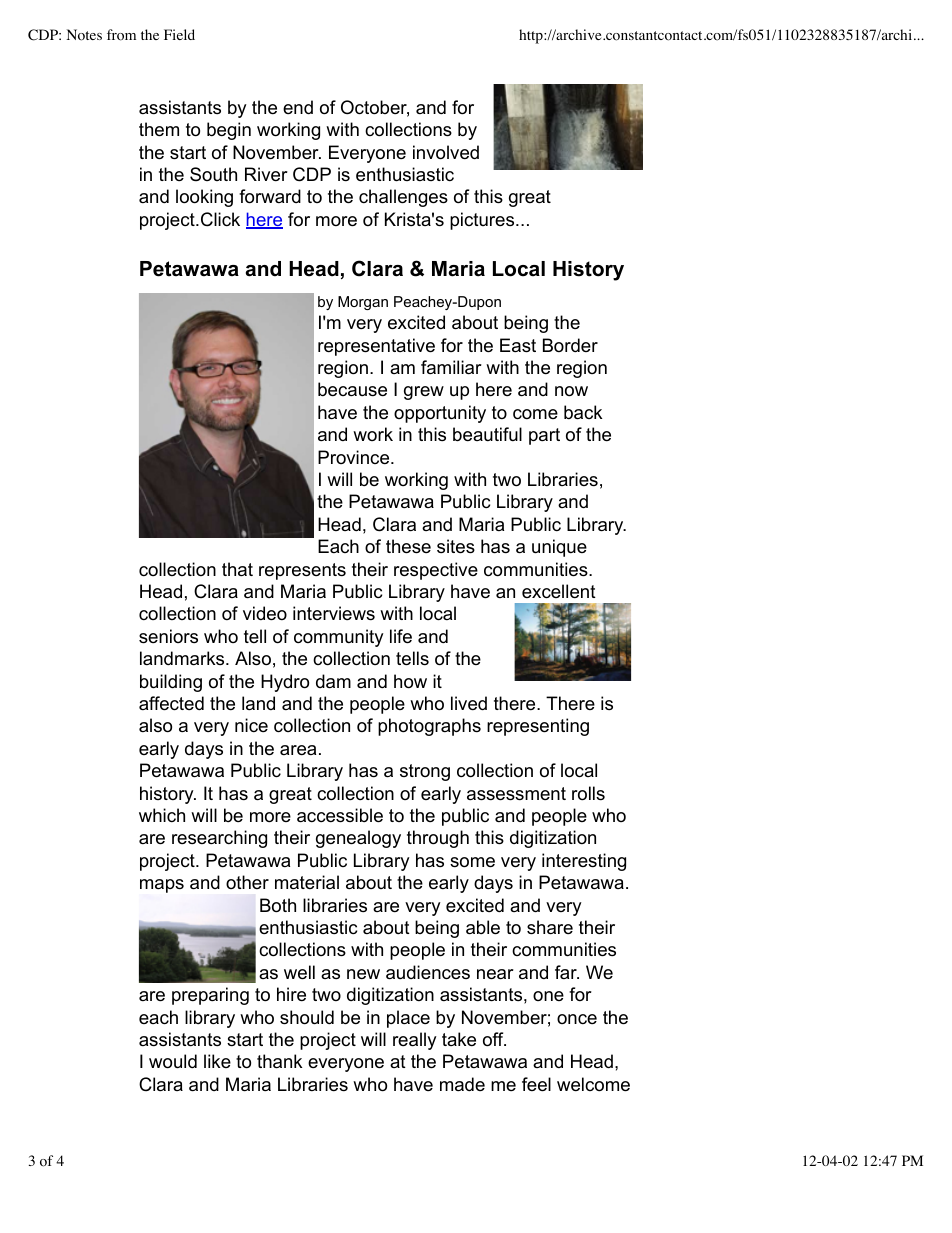  Describe the element at coordinates (168, 636) in the screenshot. I see `seniors` at that location.
